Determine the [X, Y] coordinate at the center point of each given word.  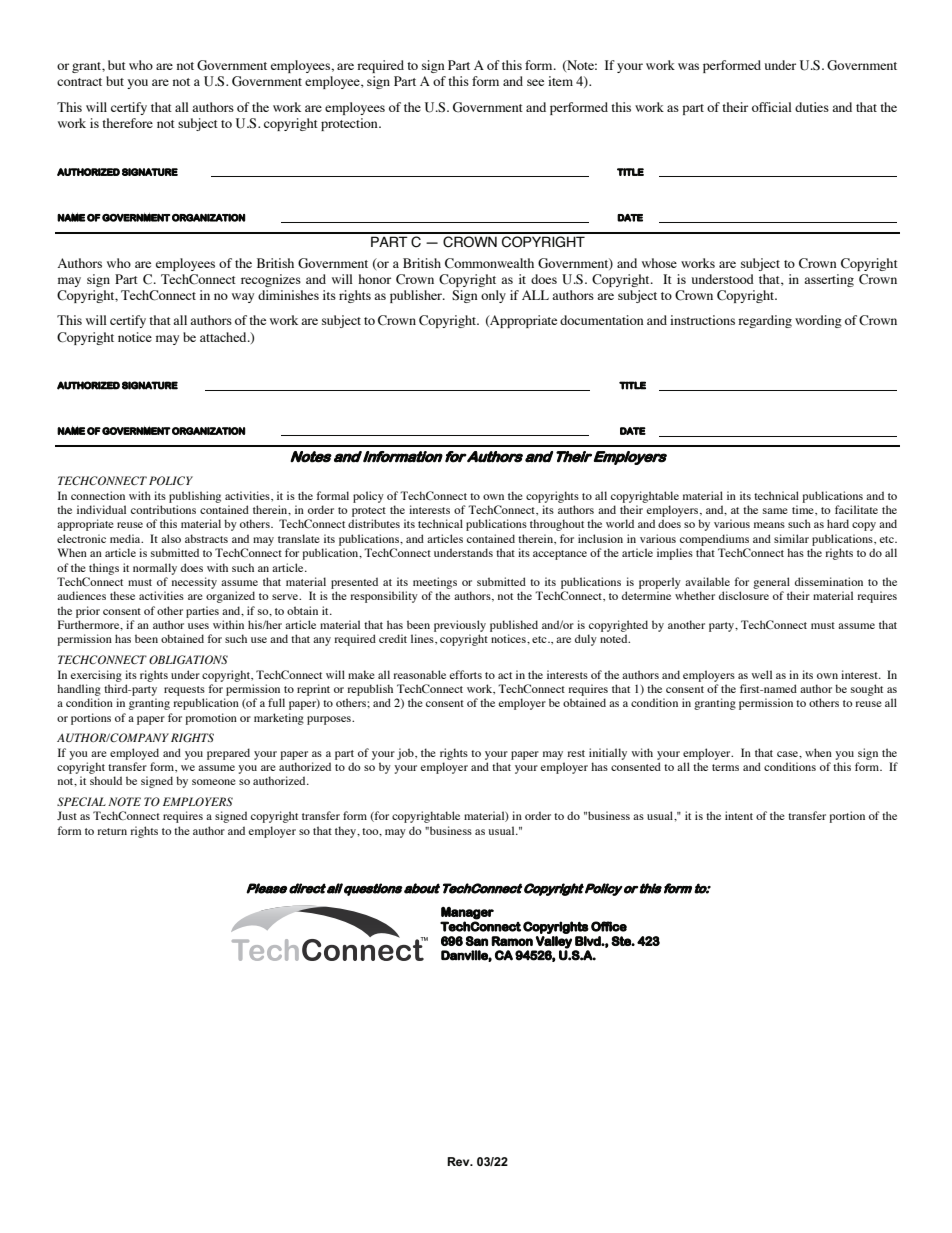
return [112, 831]
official [772, 107]
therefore [127, 123]
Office [609, 926]
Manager [467, 913]
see [535, 82]
